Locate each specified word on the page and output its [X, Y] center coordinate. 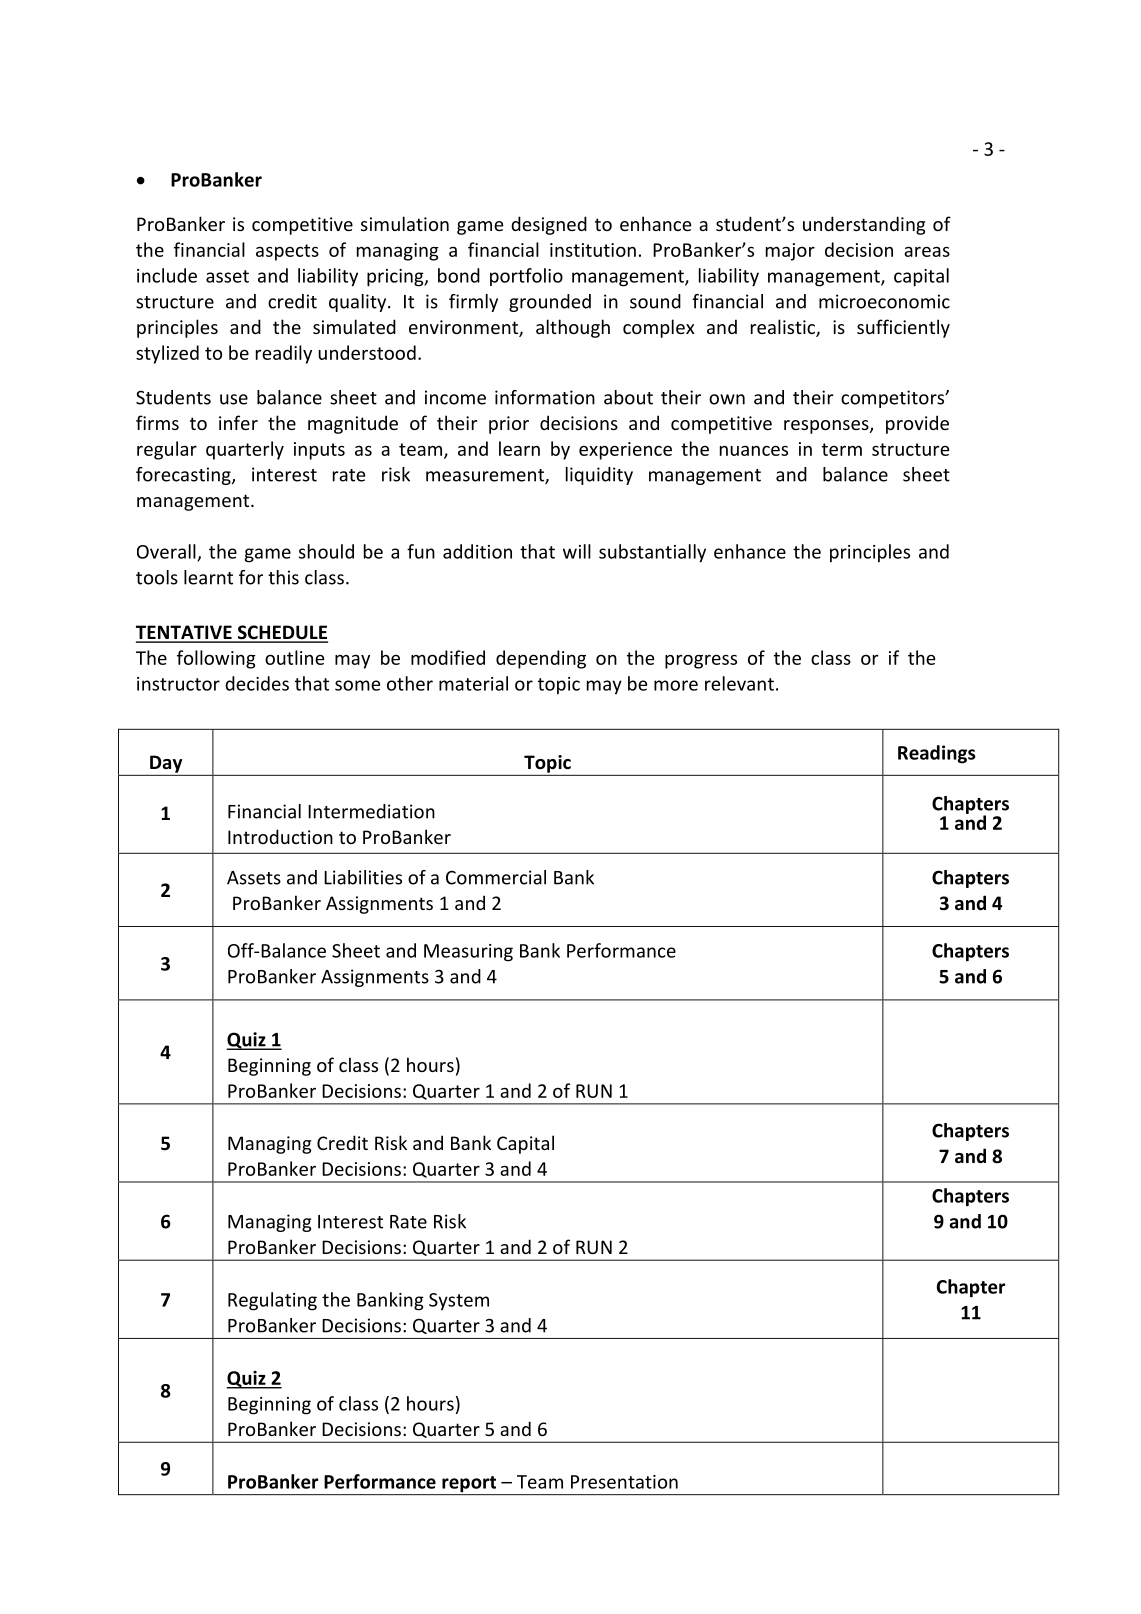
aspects [287, 252]
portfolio [526, 277]
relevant [739, 683]
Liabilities [363, 877]
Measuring [468, 953]
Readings [937, 754]
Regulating [272, 1301]
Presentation [624, 1482]
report [469, 1485]
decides [257, 683]
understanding [864, 225]
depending [541, 659]
